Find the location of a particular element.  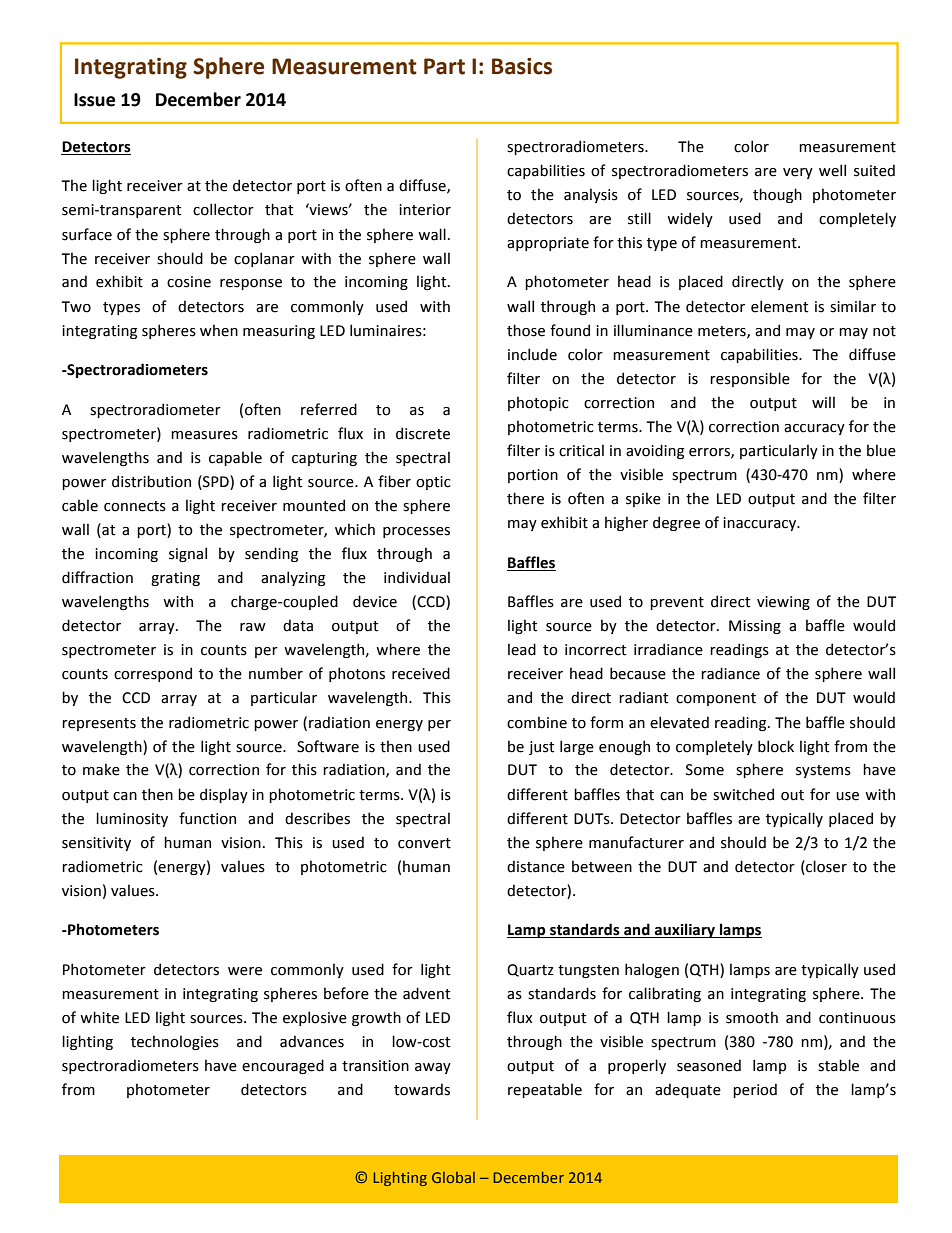

towards is located at coordinates (422, 1089).
